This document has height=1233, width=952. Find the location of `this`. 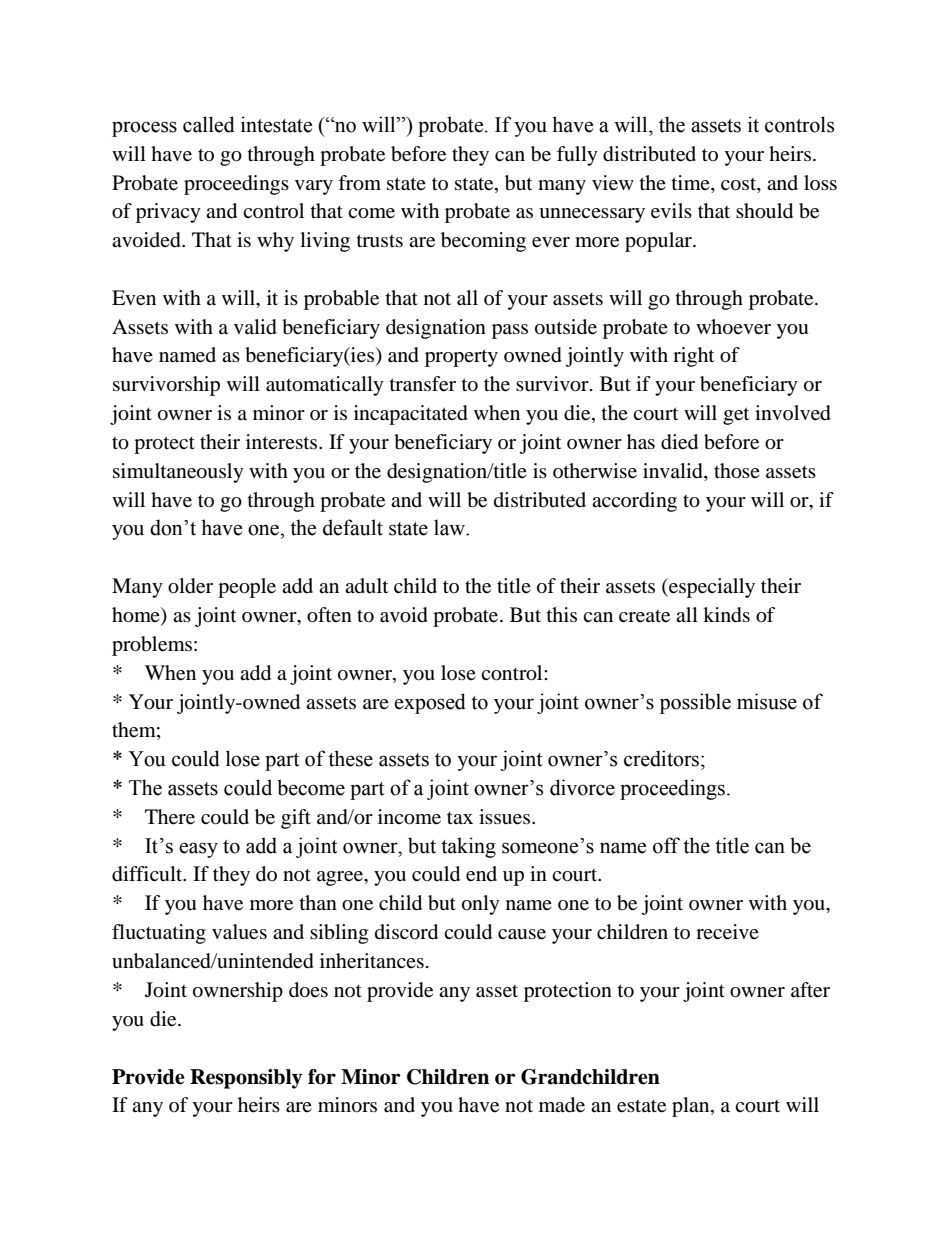

this is located at coordinates (562, 614).
